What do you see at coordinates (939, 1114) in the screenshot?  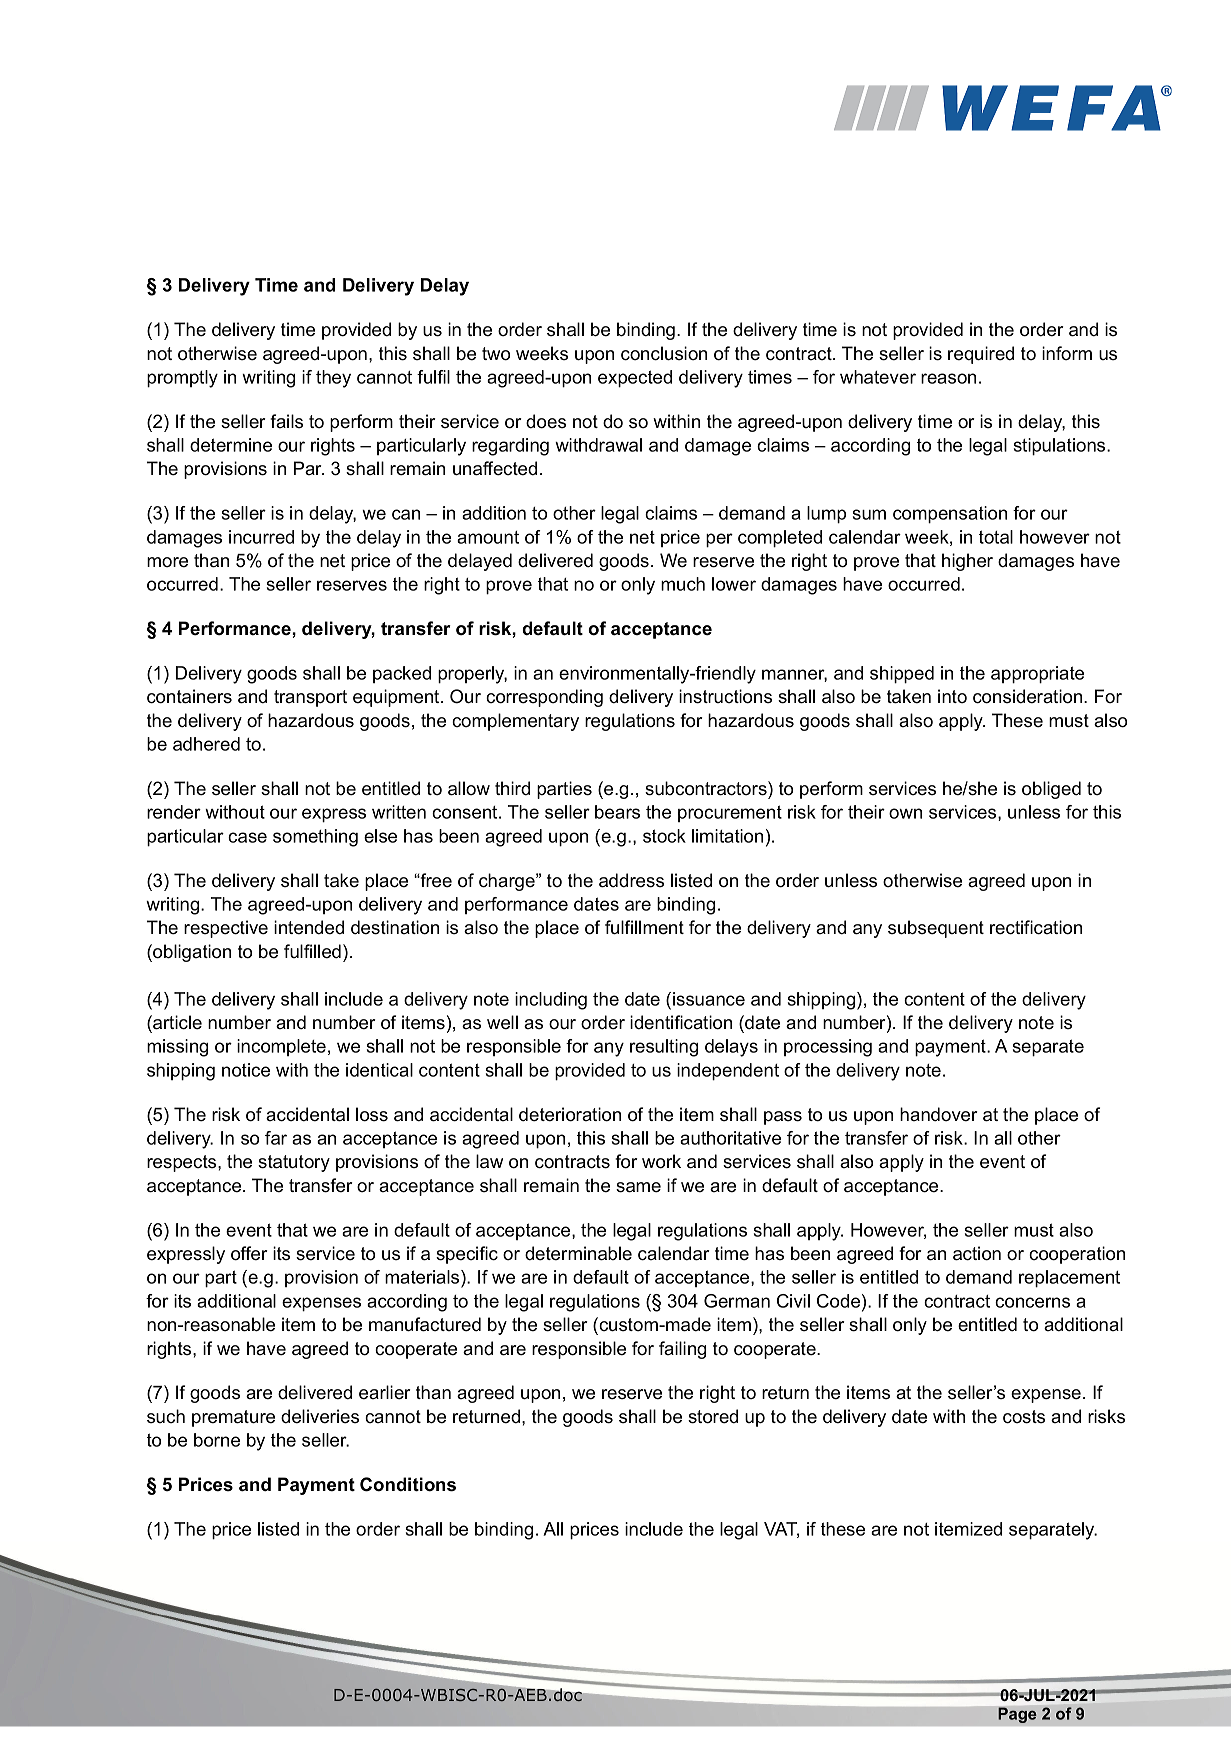 I see `handover` at bounding box center [939, 1114].
